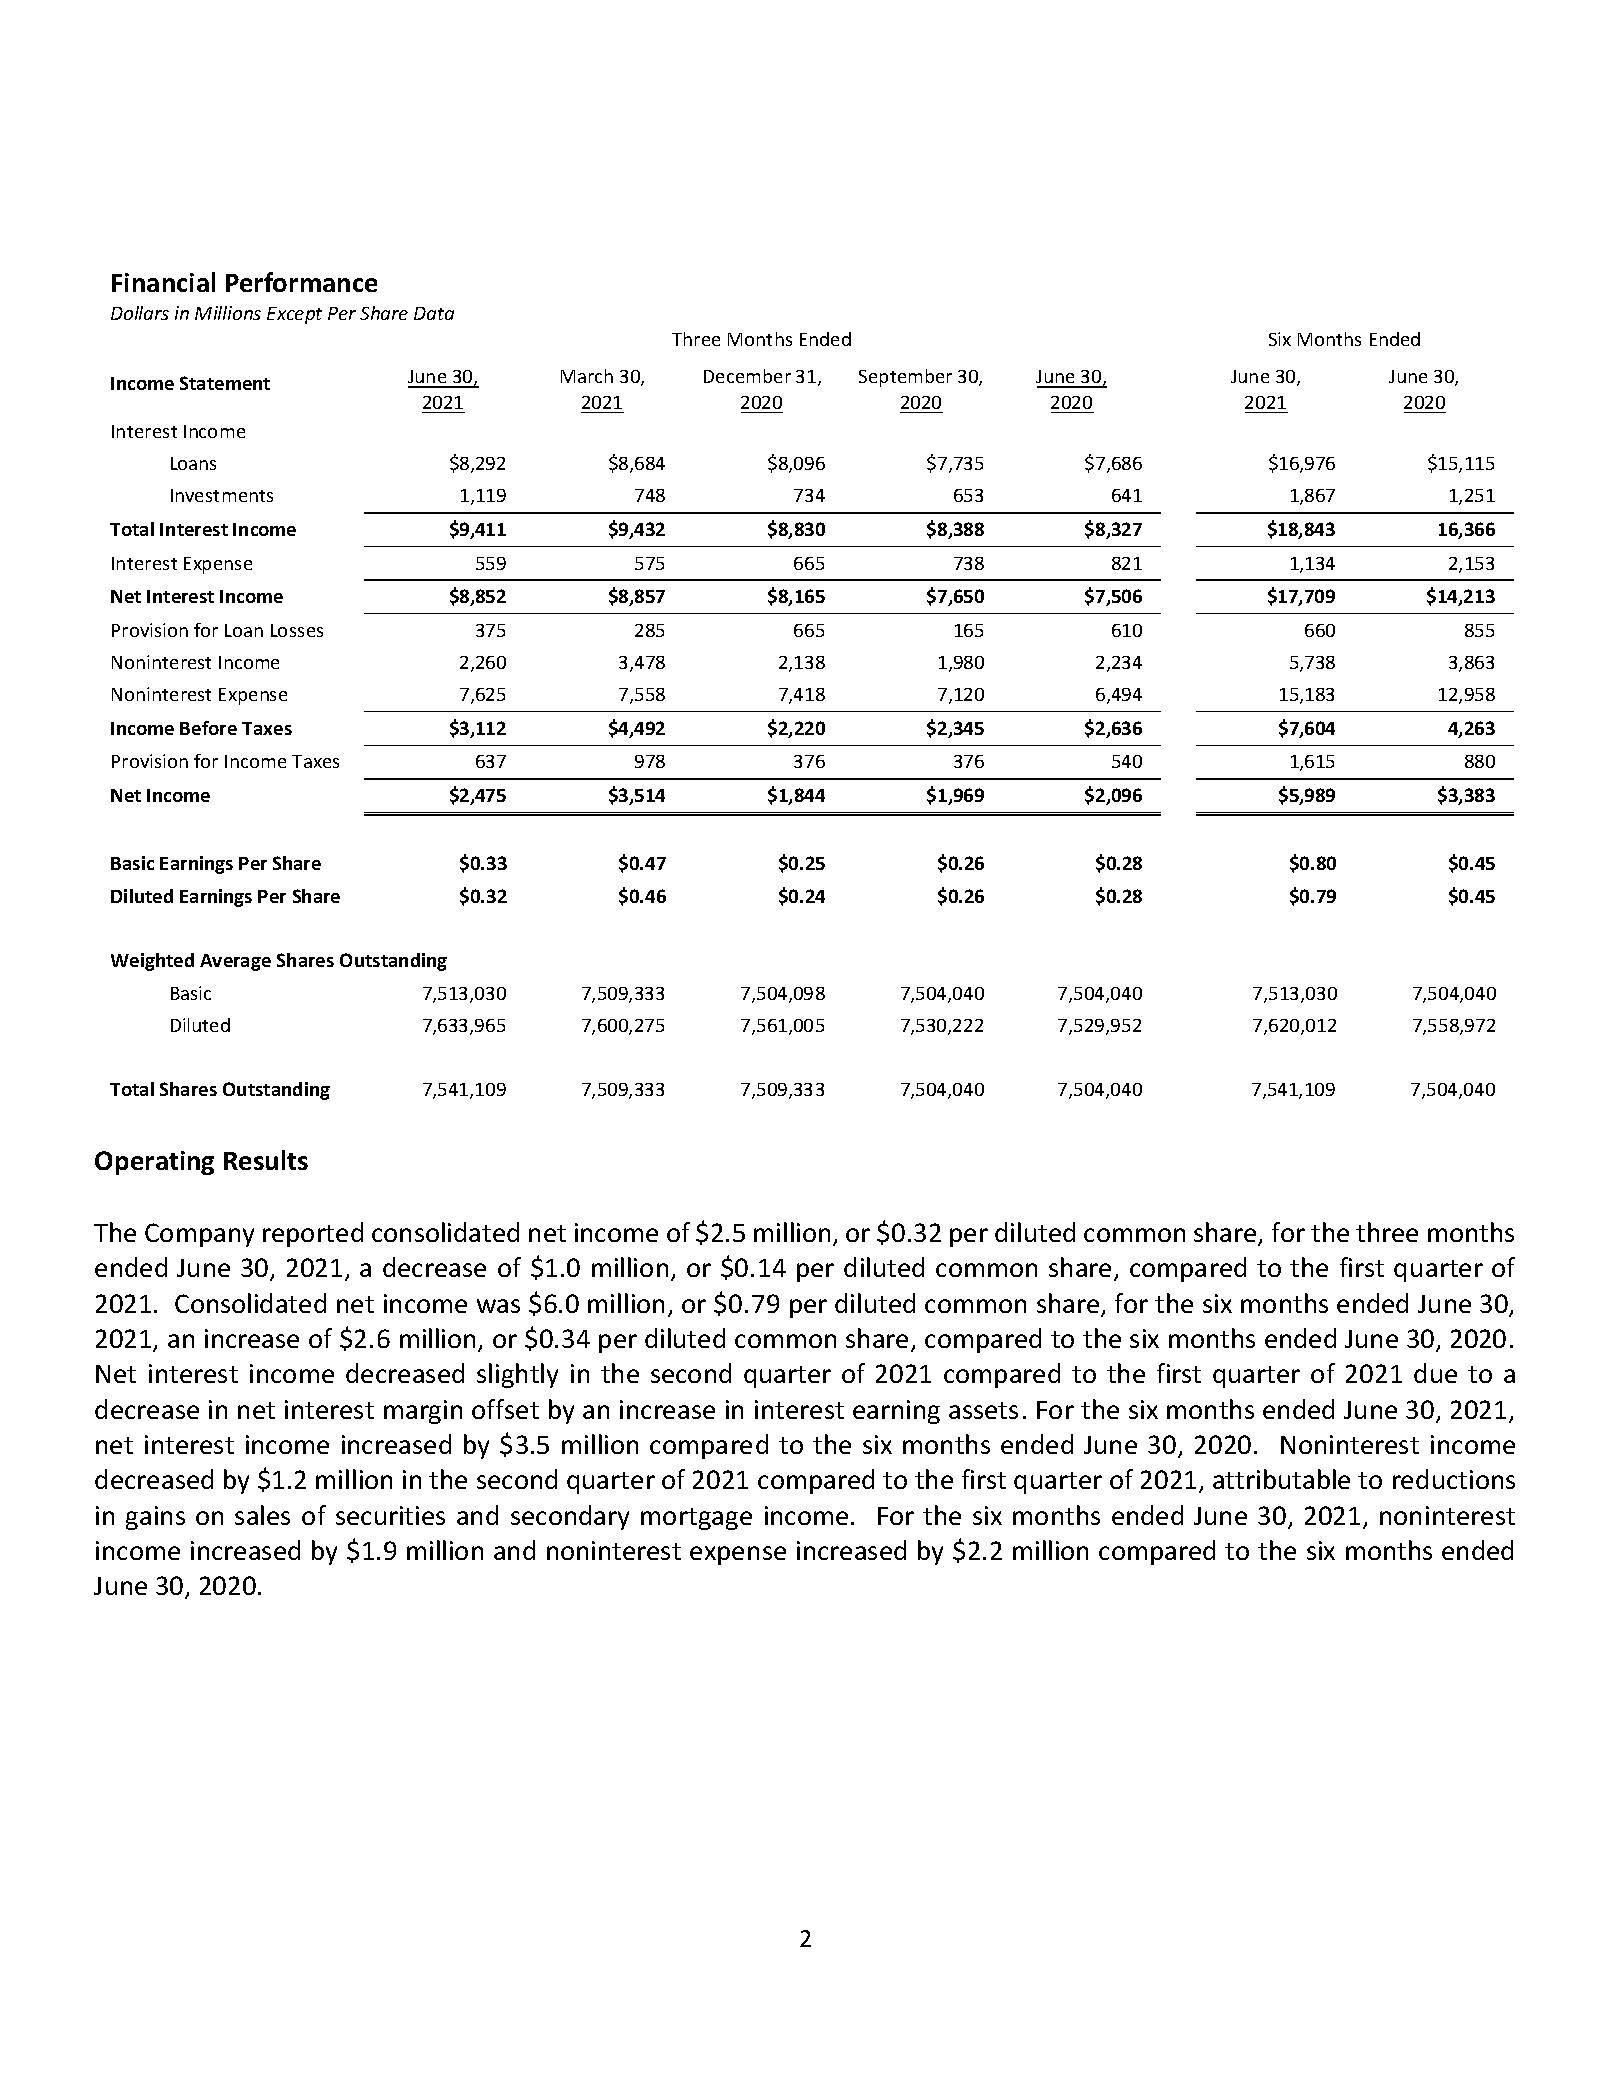  I want to click on reported, so click(313, 1234).
